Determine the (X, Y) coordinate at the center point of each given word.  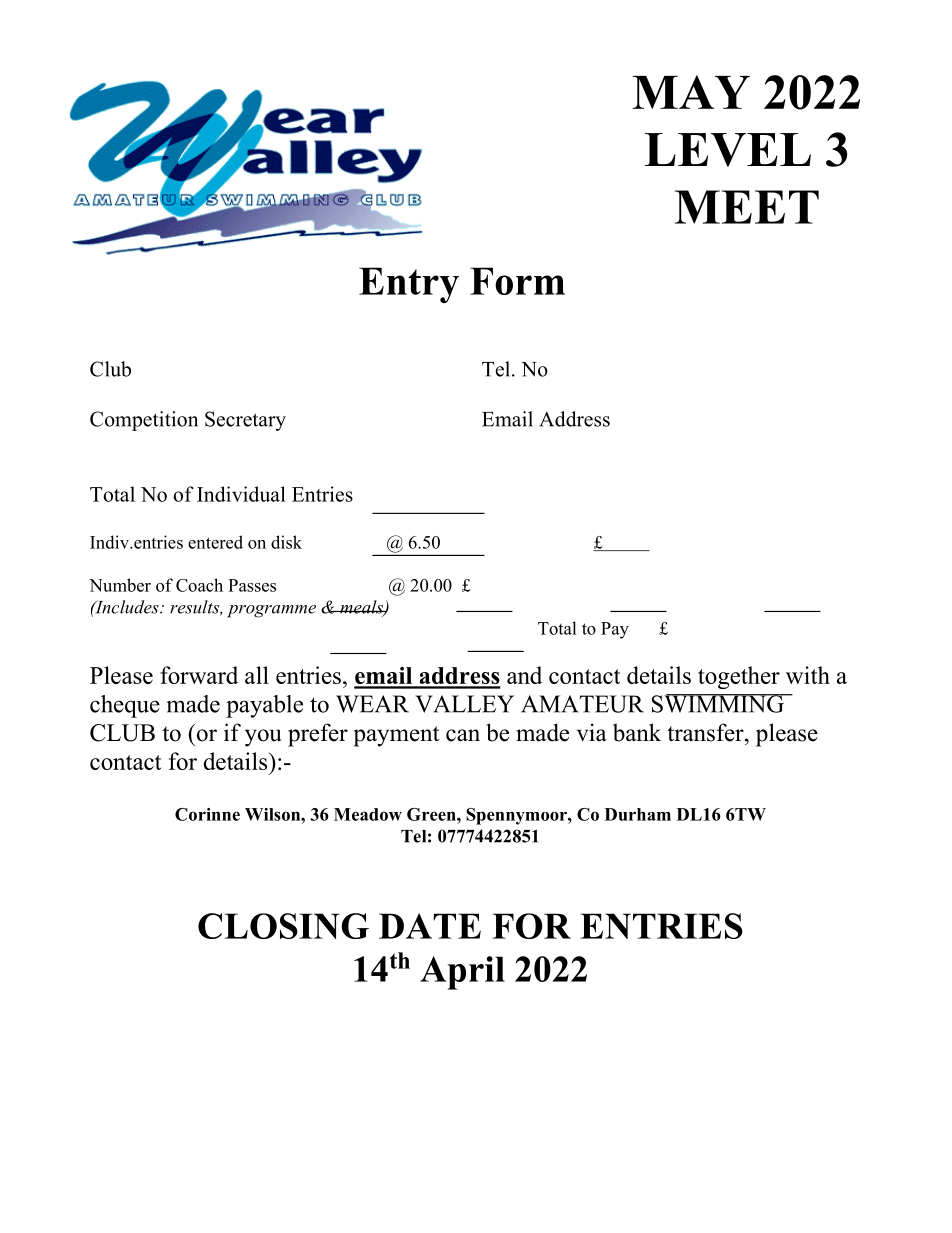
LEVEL (728, 150)
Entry (409, 285)
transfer (706, 732)
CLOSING (283, 926)
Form (517, 281)
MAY (691, 92)
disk (286, 542)
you (263, 738)
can (463, 735)
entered (215, 542)
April (462, 973)
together (739, 677)
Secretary (245, 421)
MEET (747, 207)
